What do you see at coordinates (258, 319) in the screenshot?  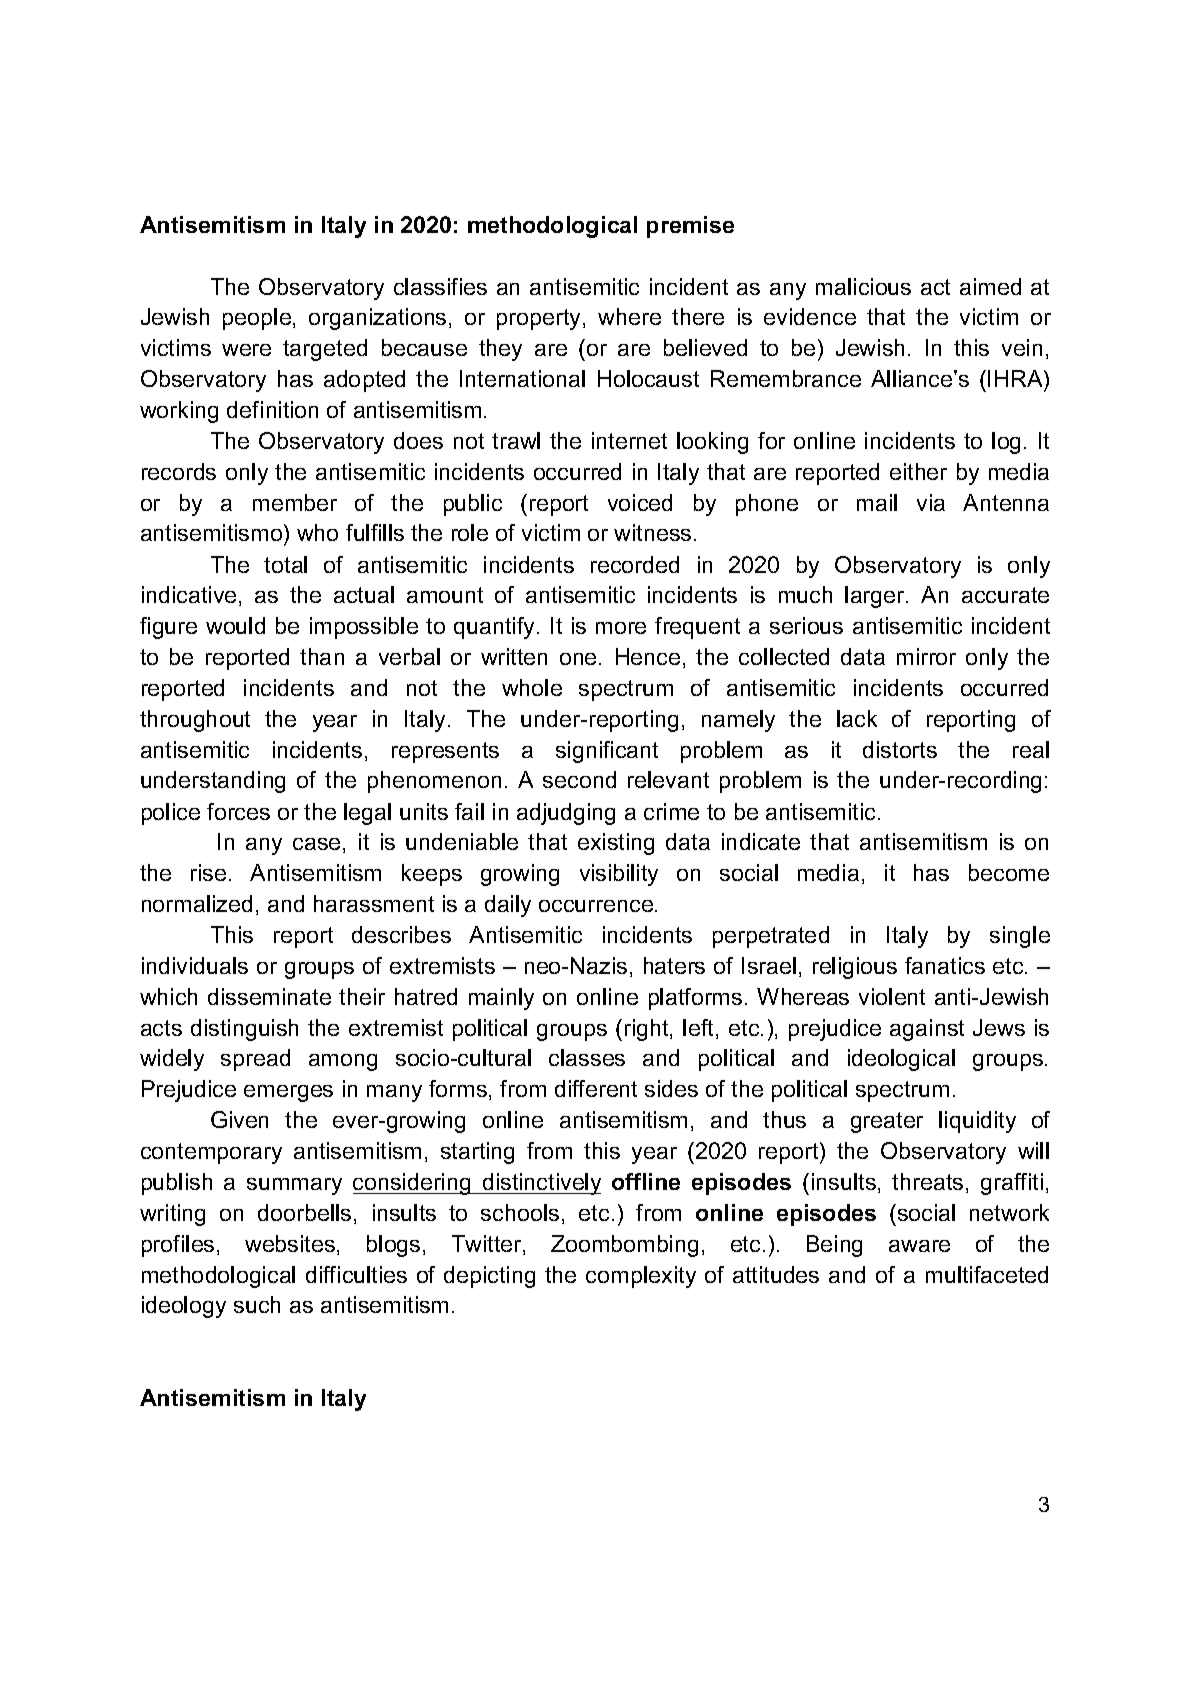 I see `people` at bounding box center [258, 319].
